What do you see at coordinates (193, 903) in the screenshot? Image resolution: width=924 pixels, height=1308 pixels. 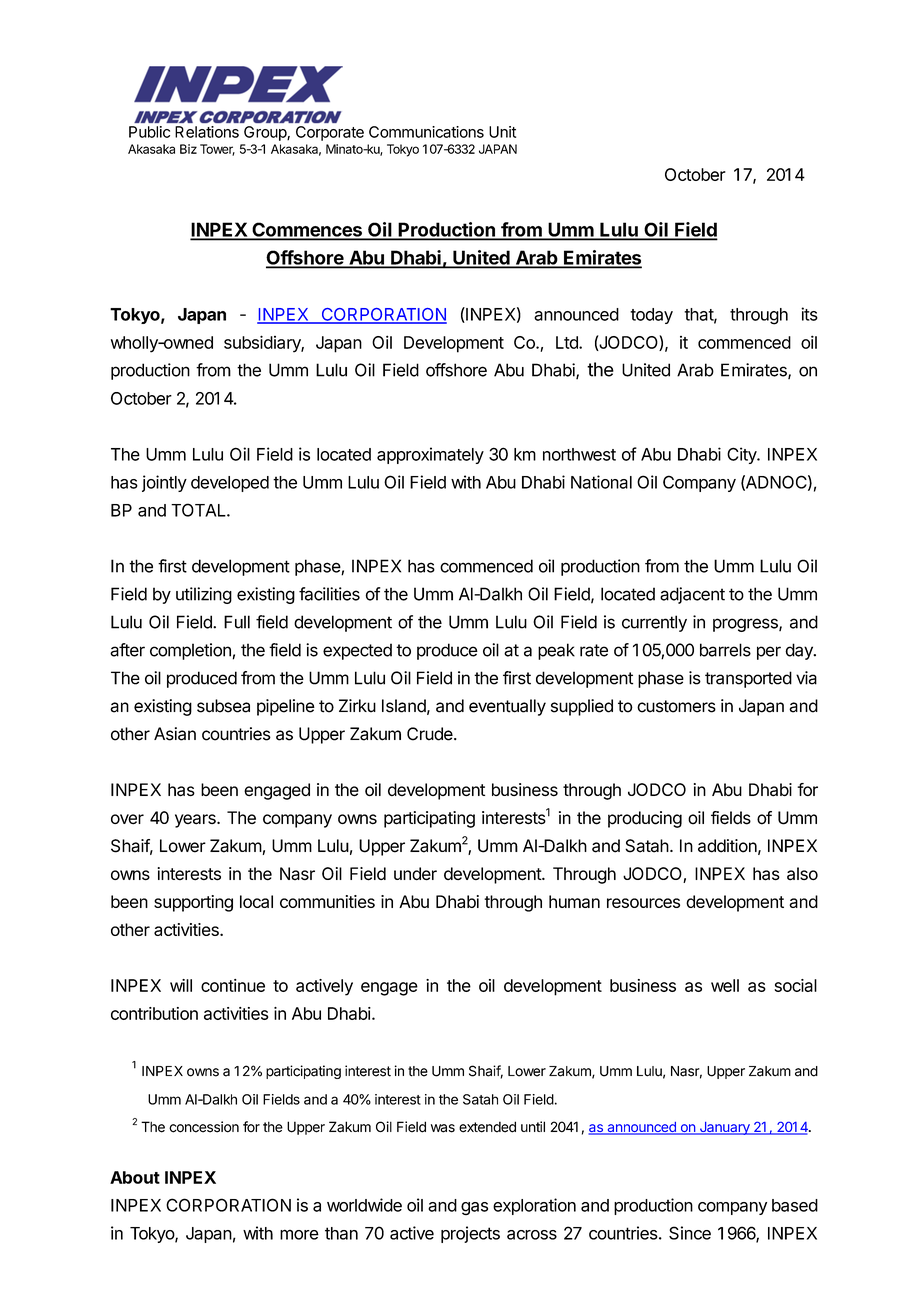 I see `supporting` at bounding box center [193, 903].
